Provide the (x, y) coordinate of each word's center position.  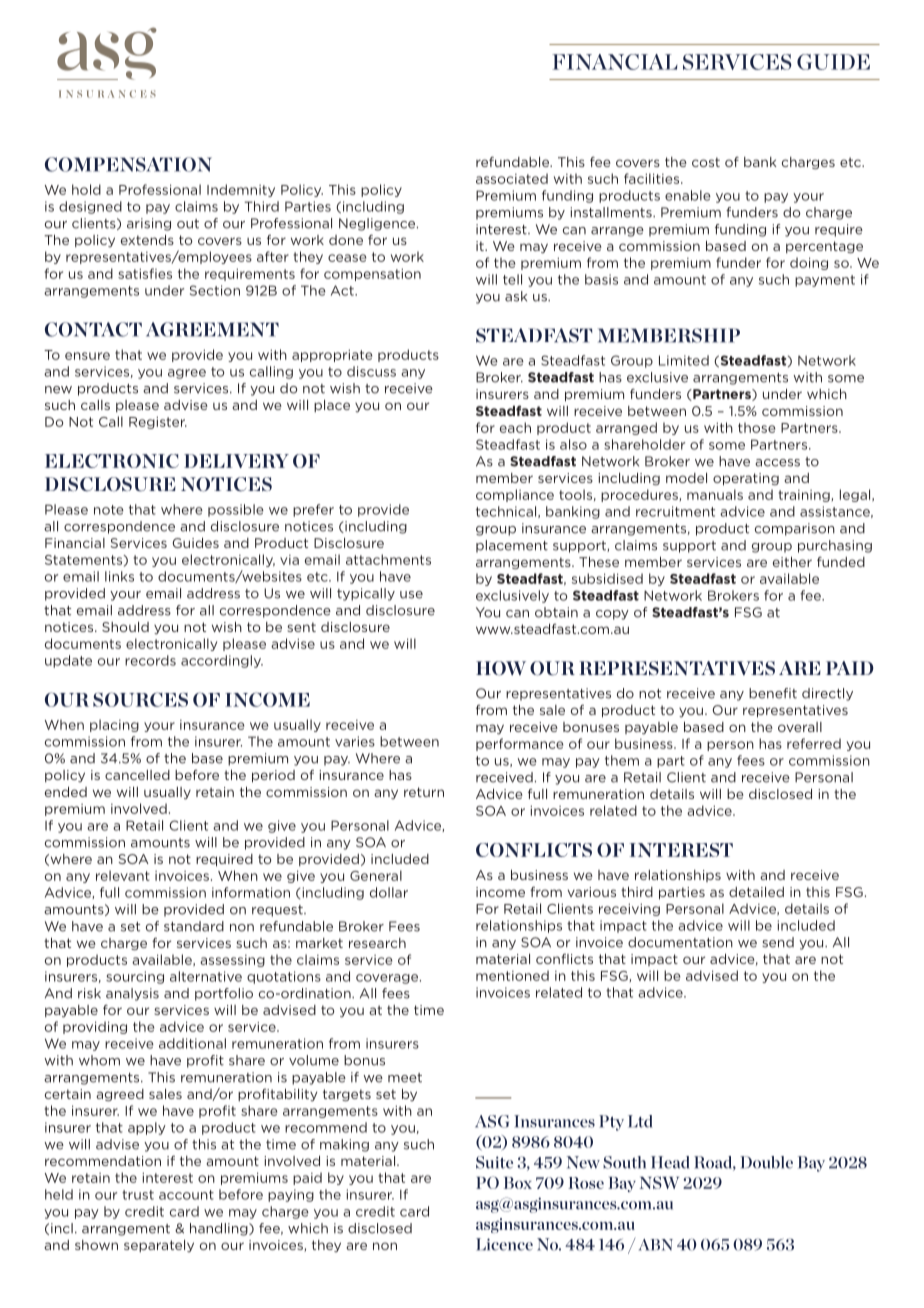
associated (512, 178)
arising (149, 224)
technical (507, 512)
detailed (756, 892)
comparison (795, 529)
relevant (123, 875)
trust (138, 1195)
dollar (389, 892)
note (109, 510)
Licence (504, 1244)
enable (688, 195)
